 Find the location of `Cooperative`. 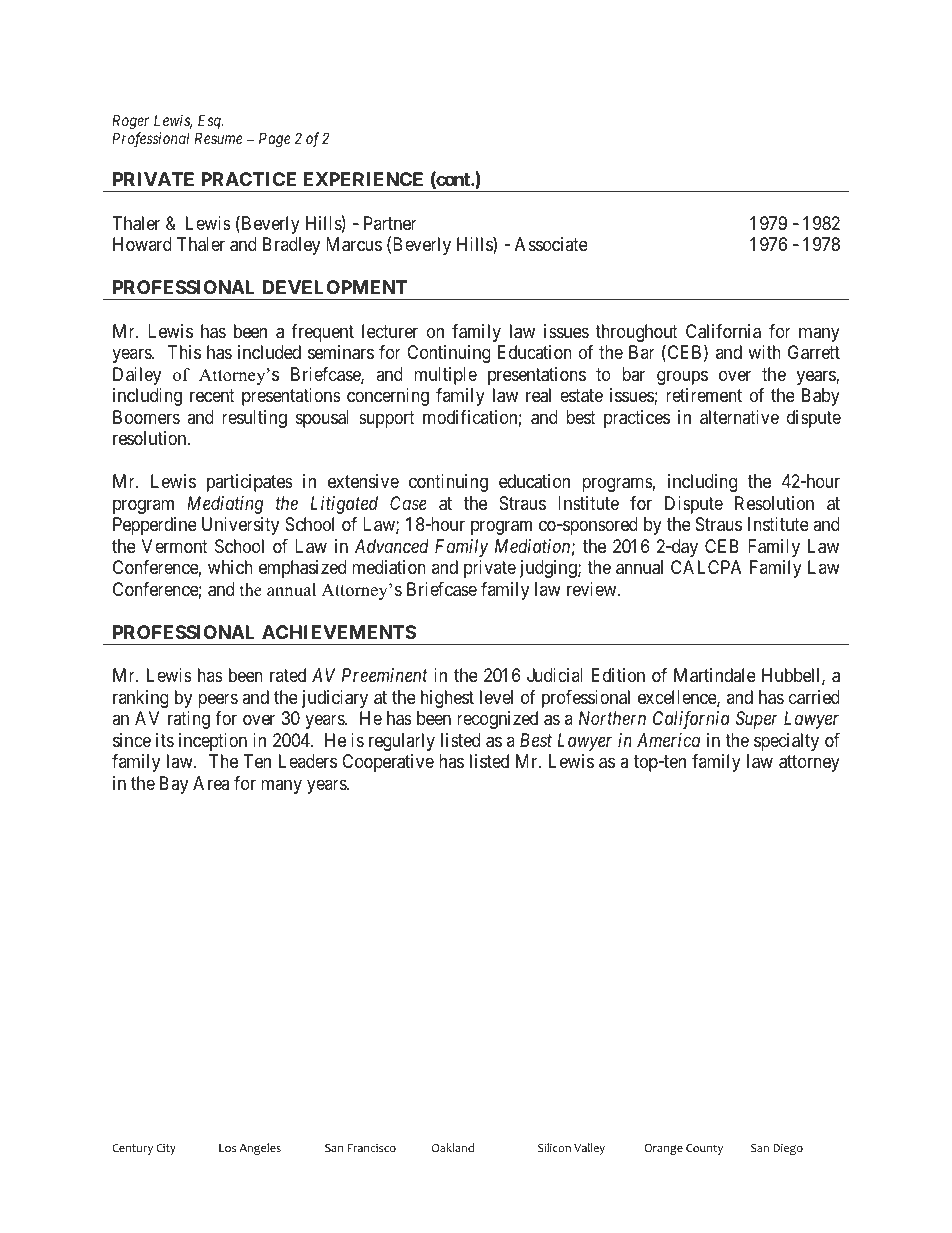

Cooperative is located at coordinates (388, 763).
